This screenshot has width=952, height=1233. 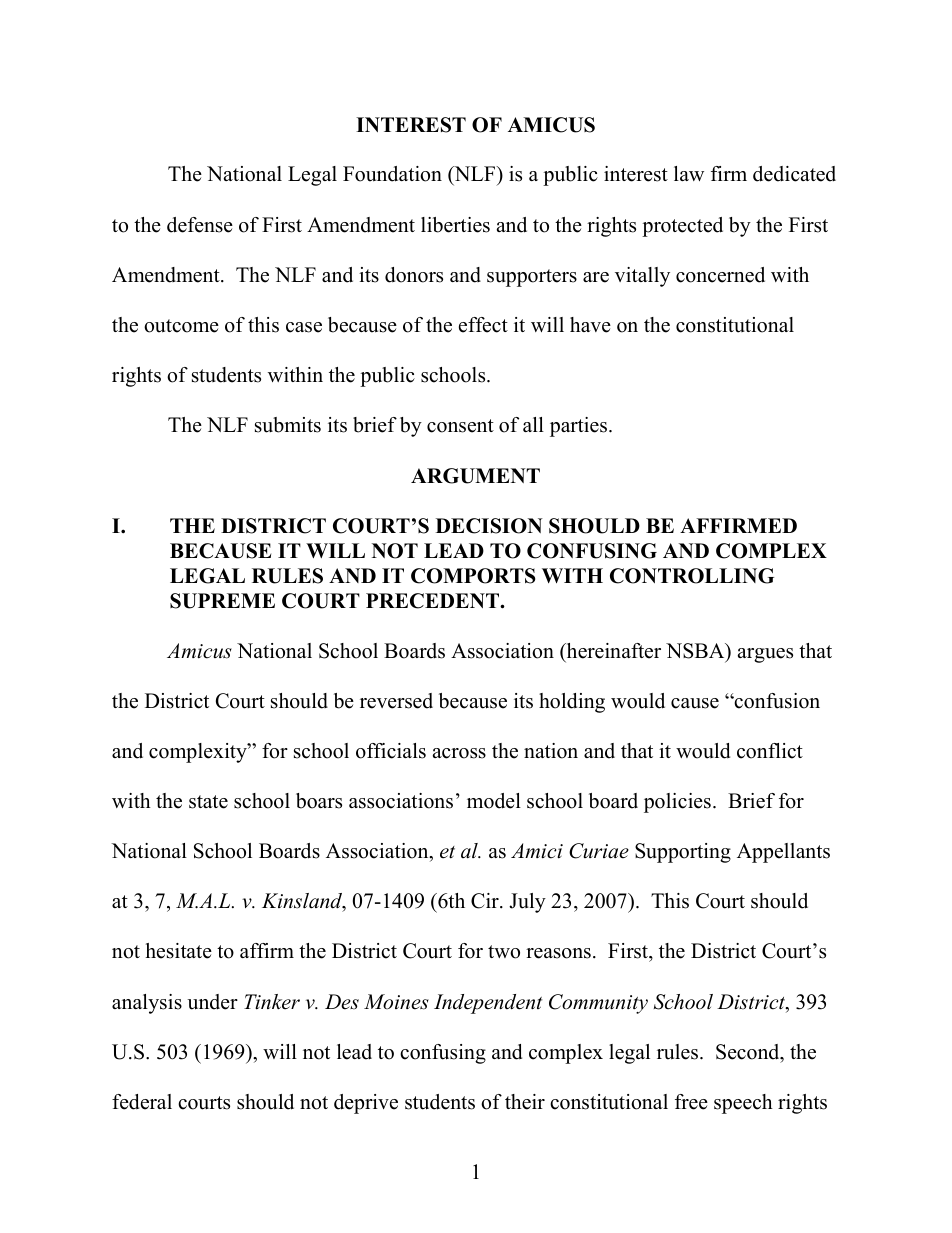 I want to click on federal, so click(x=142, y=1102).
